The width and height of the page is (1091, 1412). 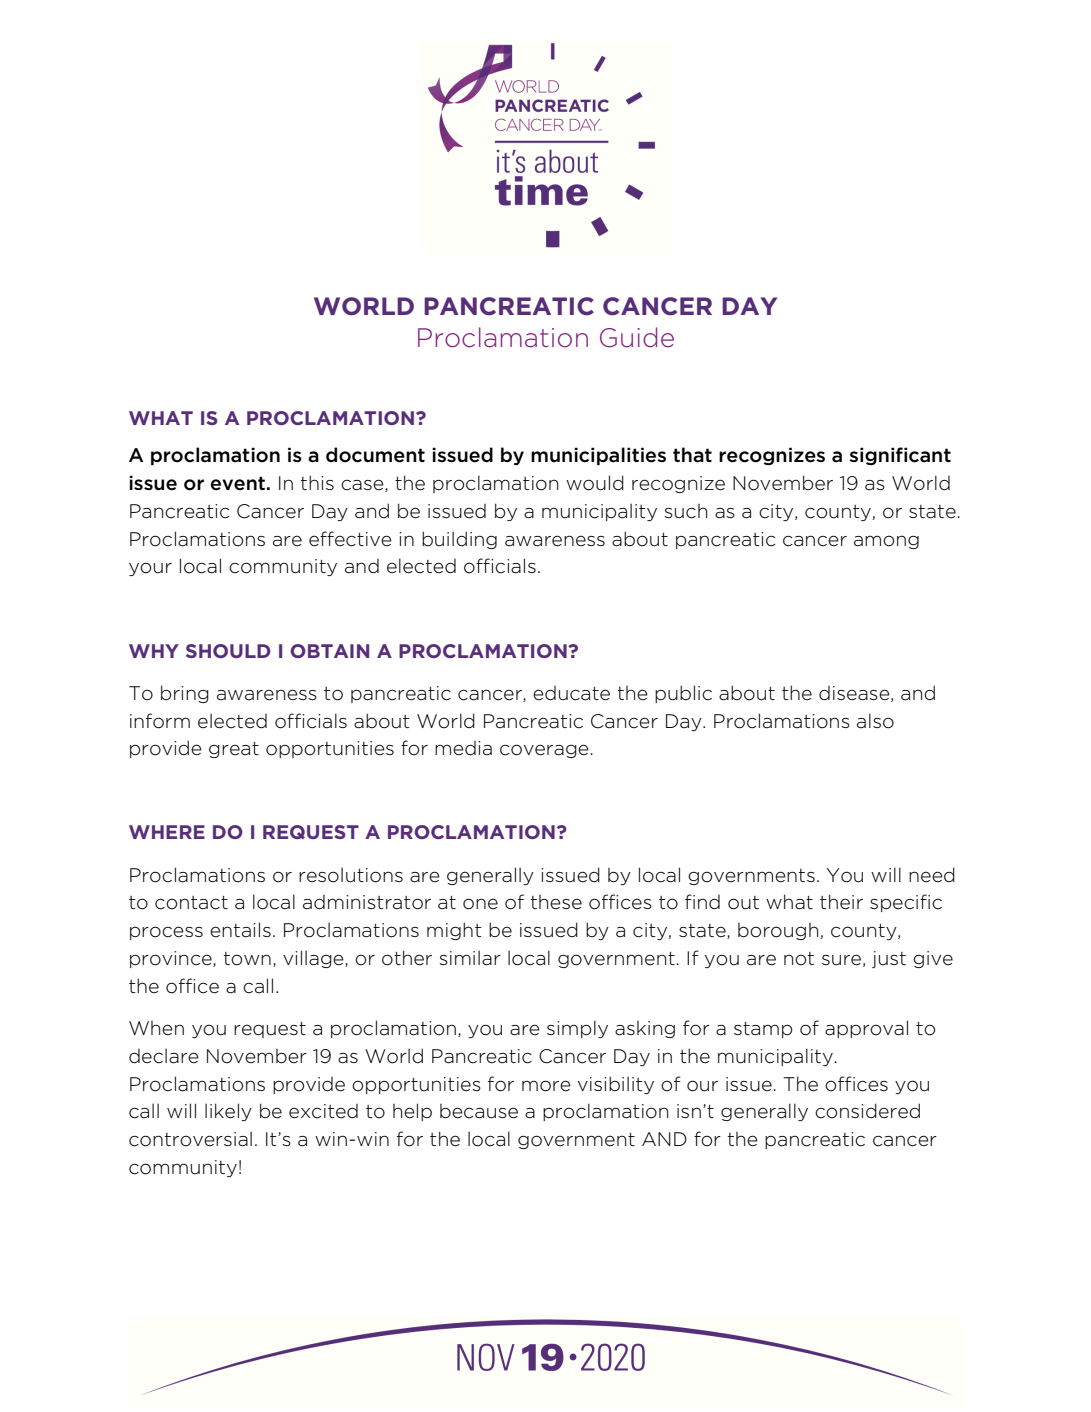 What do you see at coordinates (900, 456) in the page?
I see `significant` at bounding box center [900, 456].
